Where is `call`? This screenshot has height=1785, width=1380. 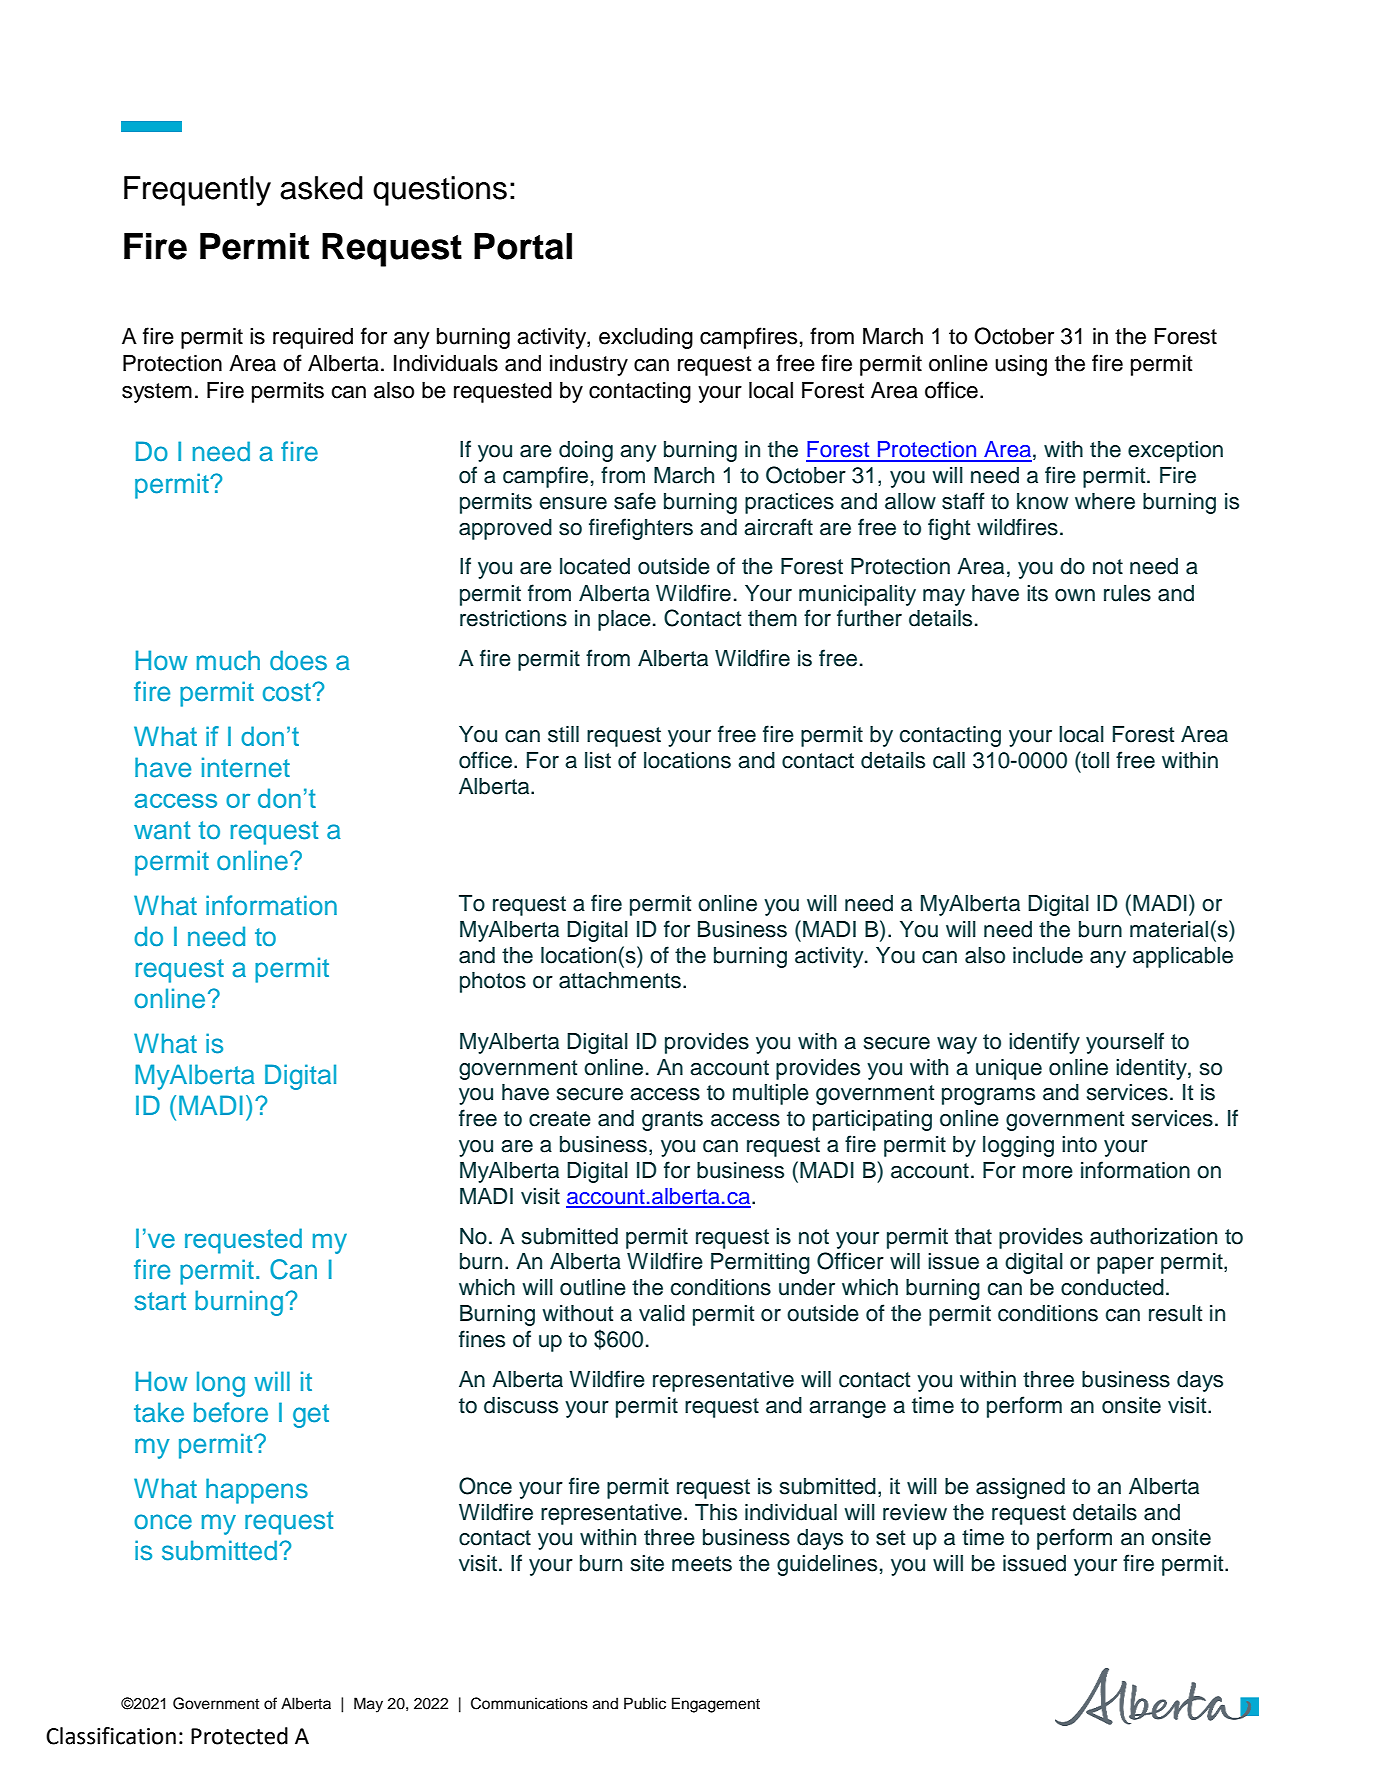
call is located at coordinates (949, 760).
